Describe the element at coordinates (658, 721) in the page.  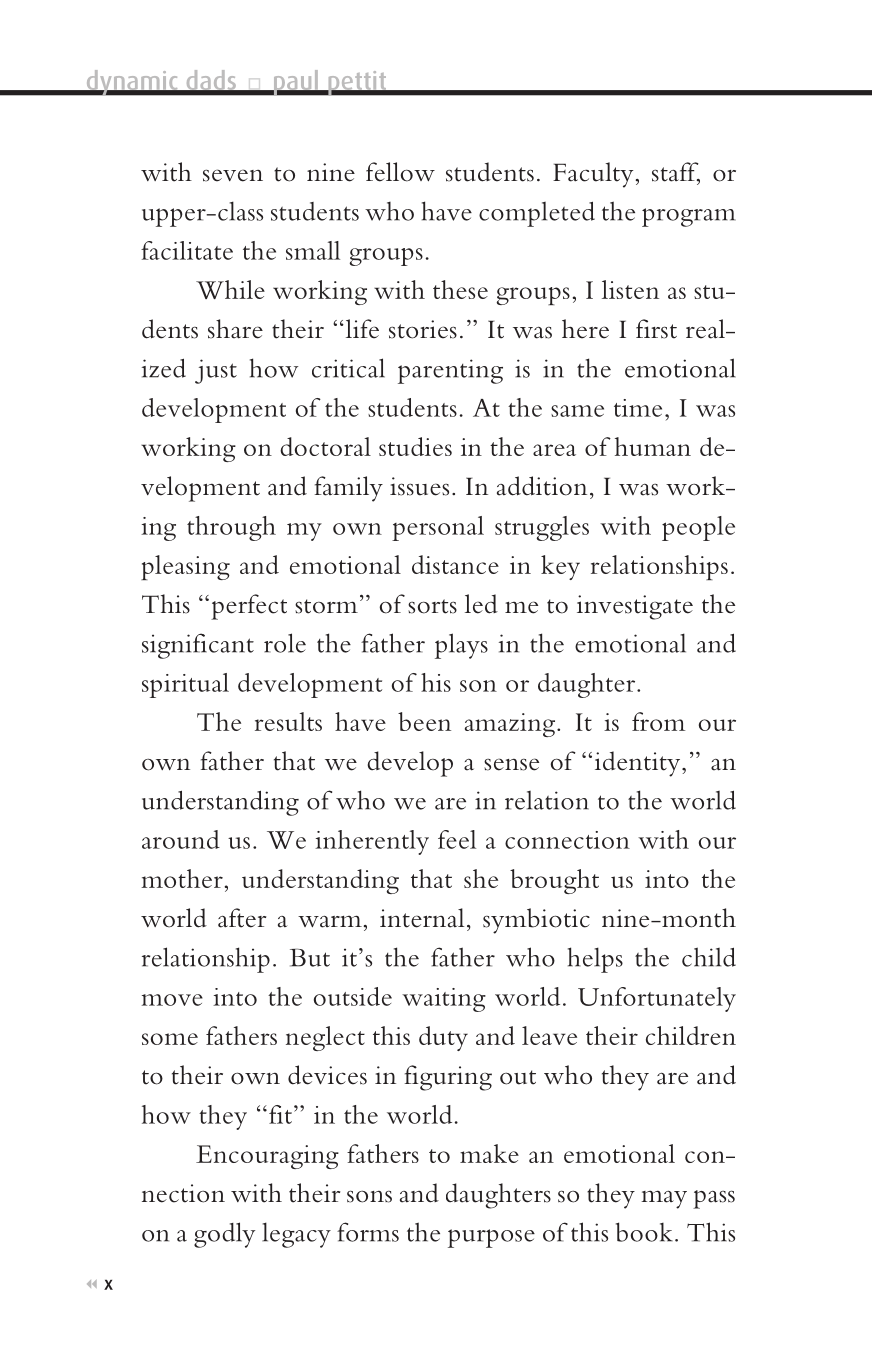
I see `from` at that location.
